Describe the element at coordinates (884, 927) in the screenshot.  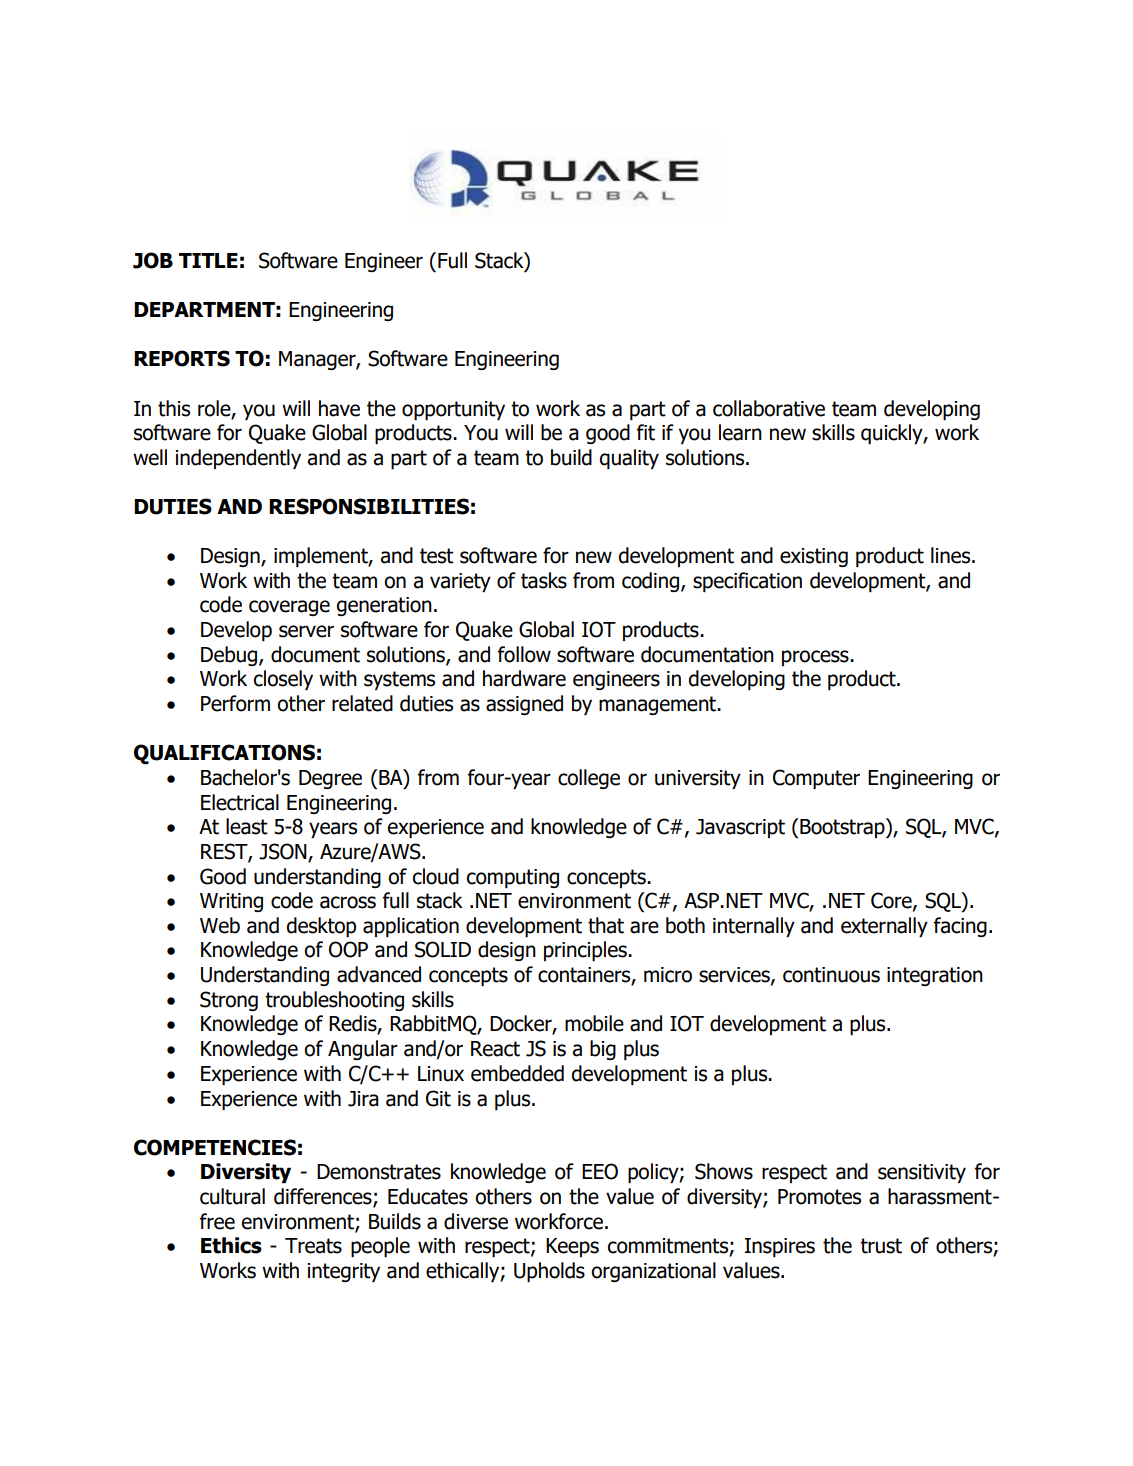
I see `externally` at that location.
